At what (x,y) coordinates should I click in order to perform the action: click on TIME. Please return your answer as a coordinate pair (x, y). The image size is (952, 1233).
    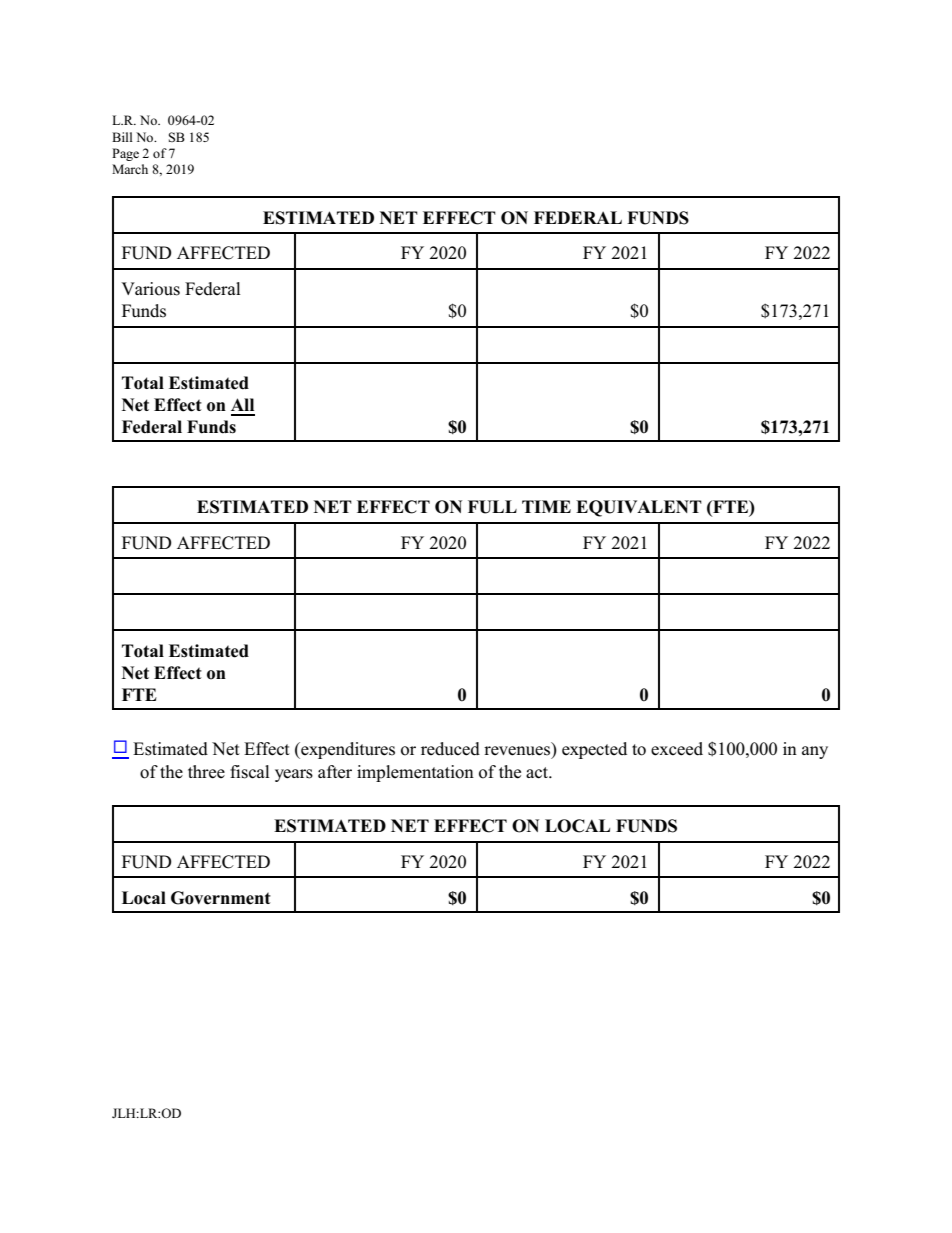
    Looking at the image, I should click on (546, 506).
